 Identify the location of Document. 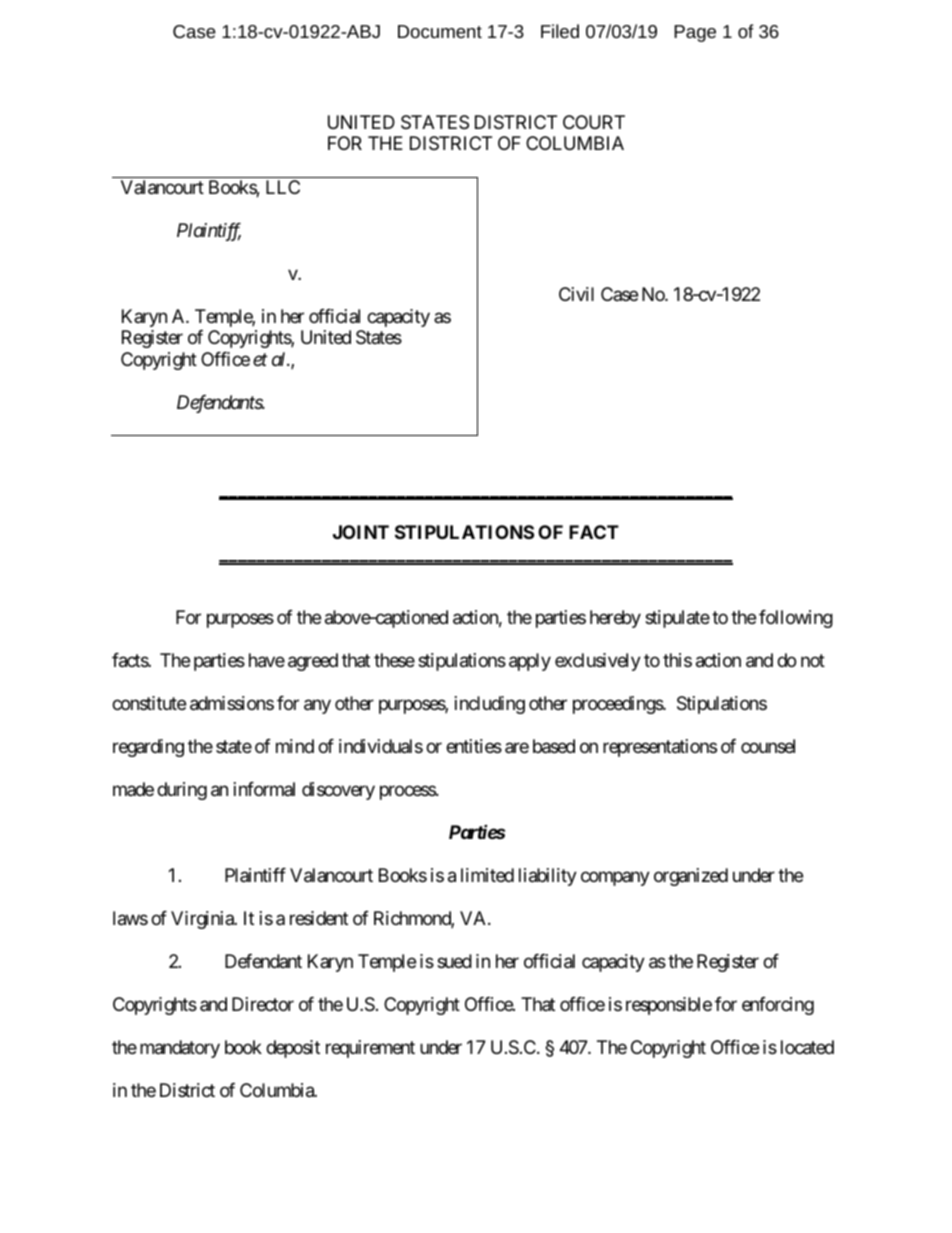
(440, 31).
